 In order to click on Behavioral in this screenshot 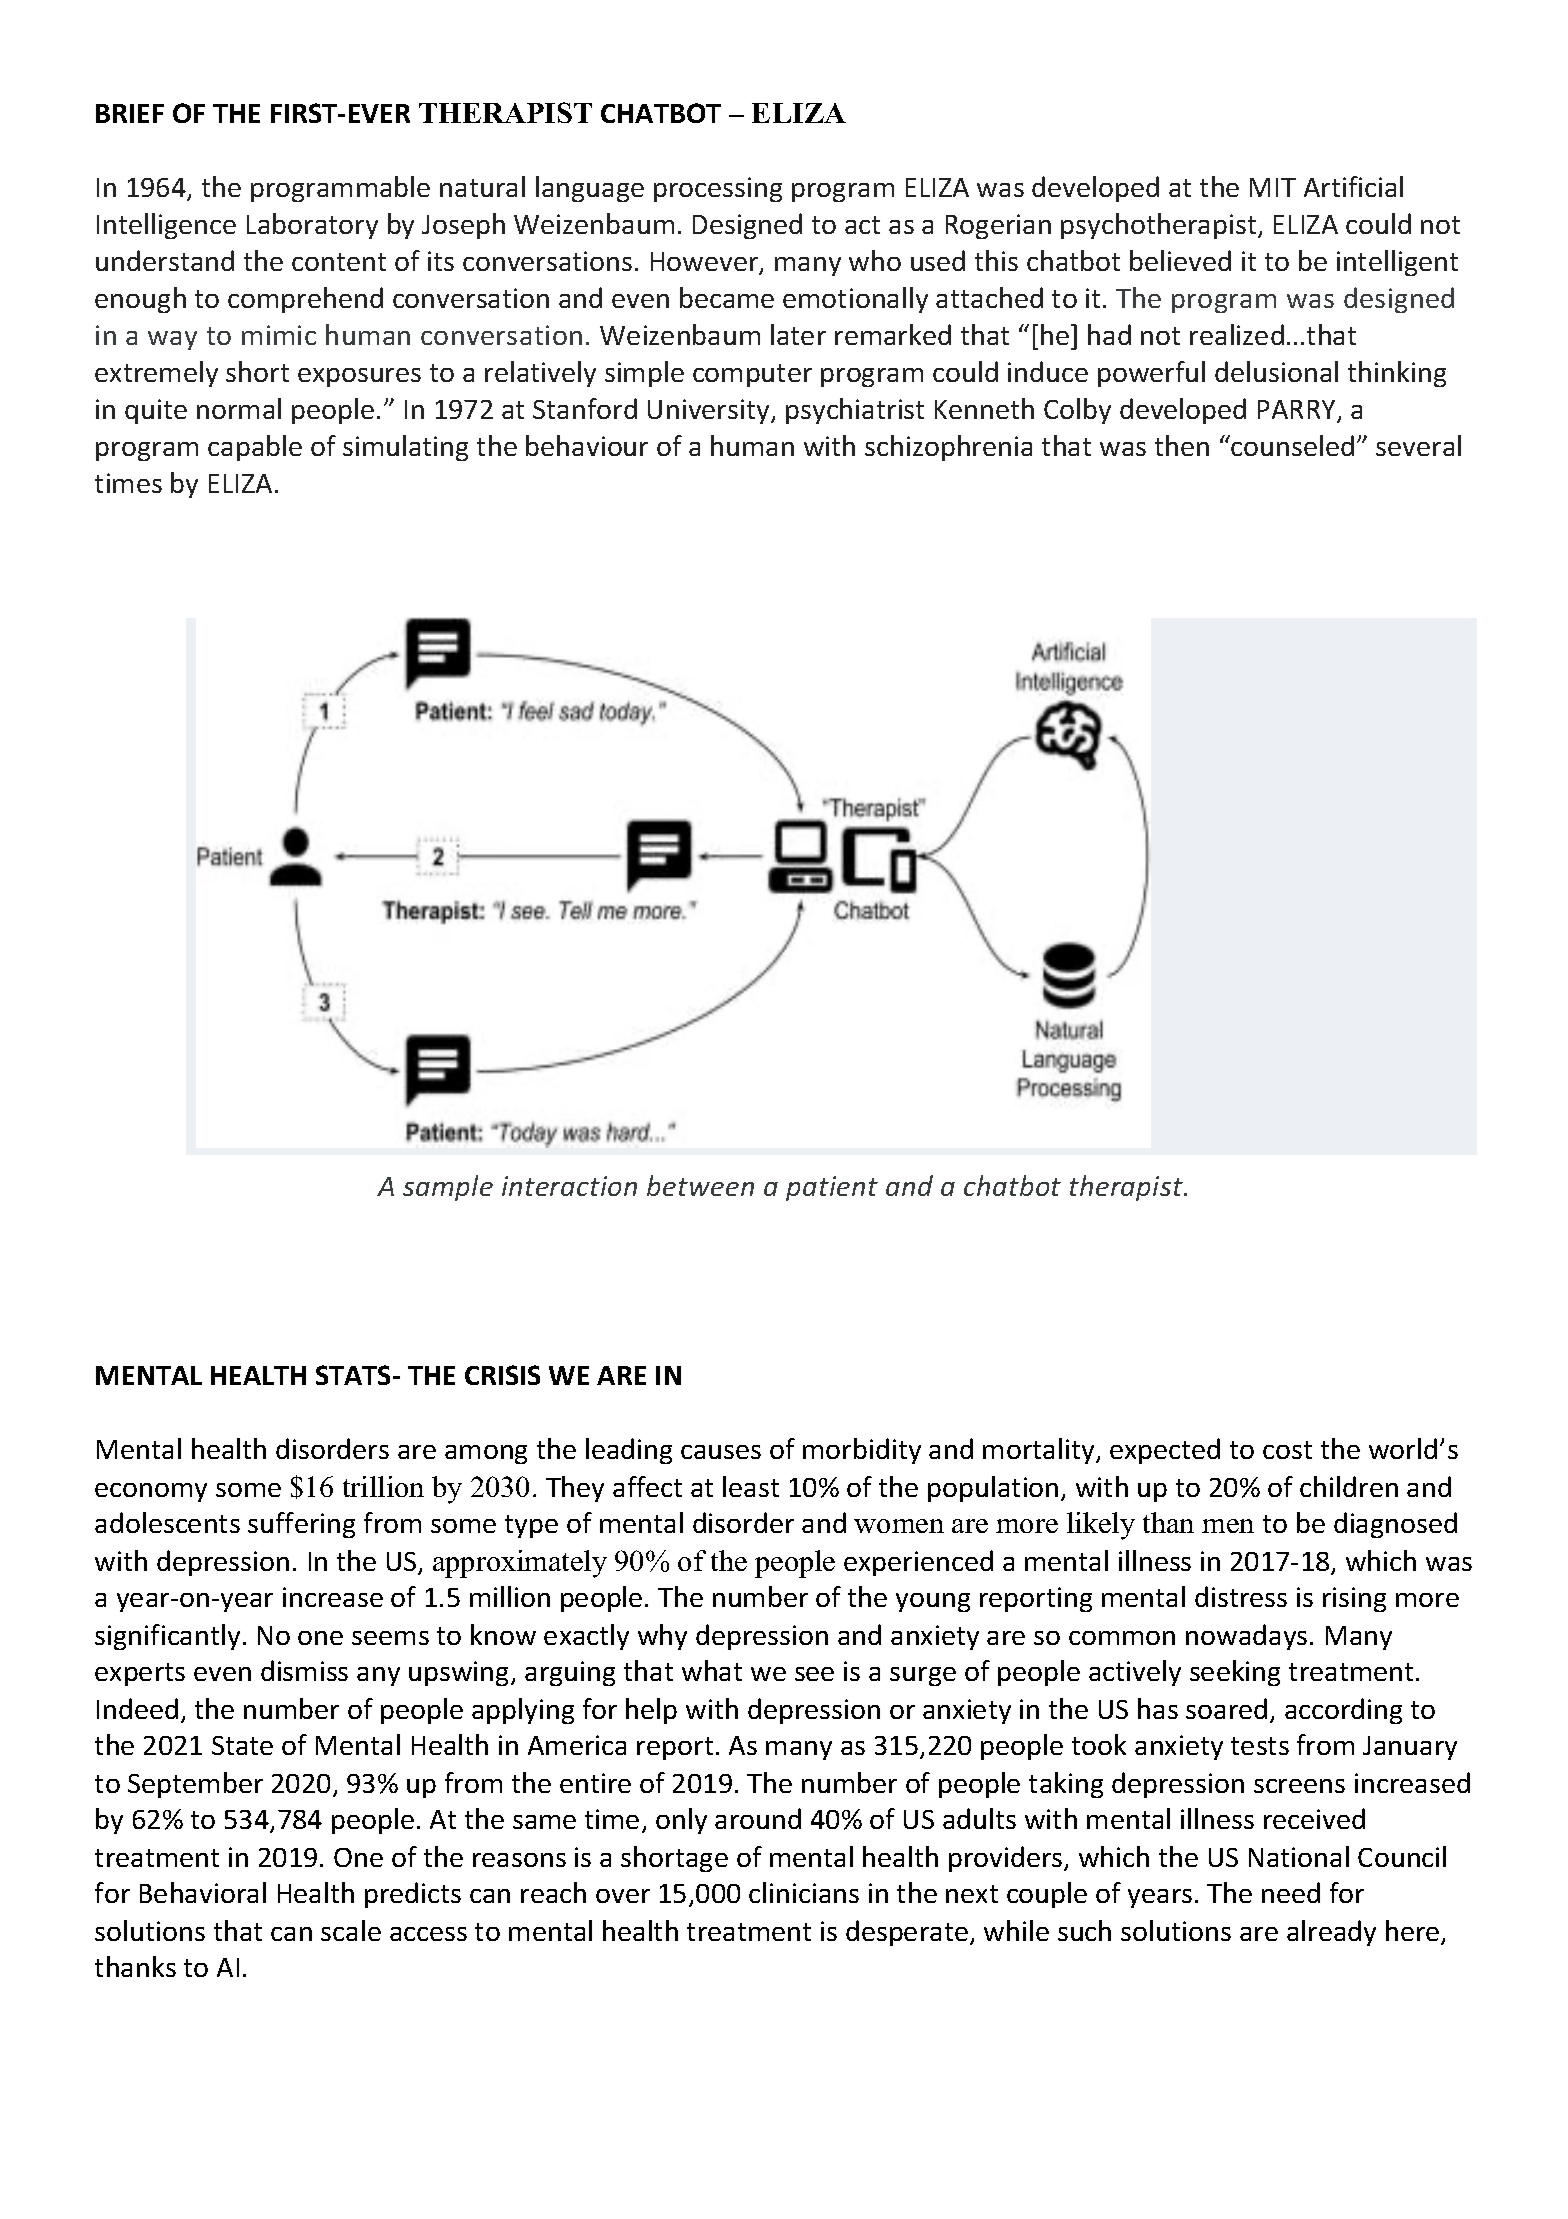, I will do `click(203, 1892)`.
